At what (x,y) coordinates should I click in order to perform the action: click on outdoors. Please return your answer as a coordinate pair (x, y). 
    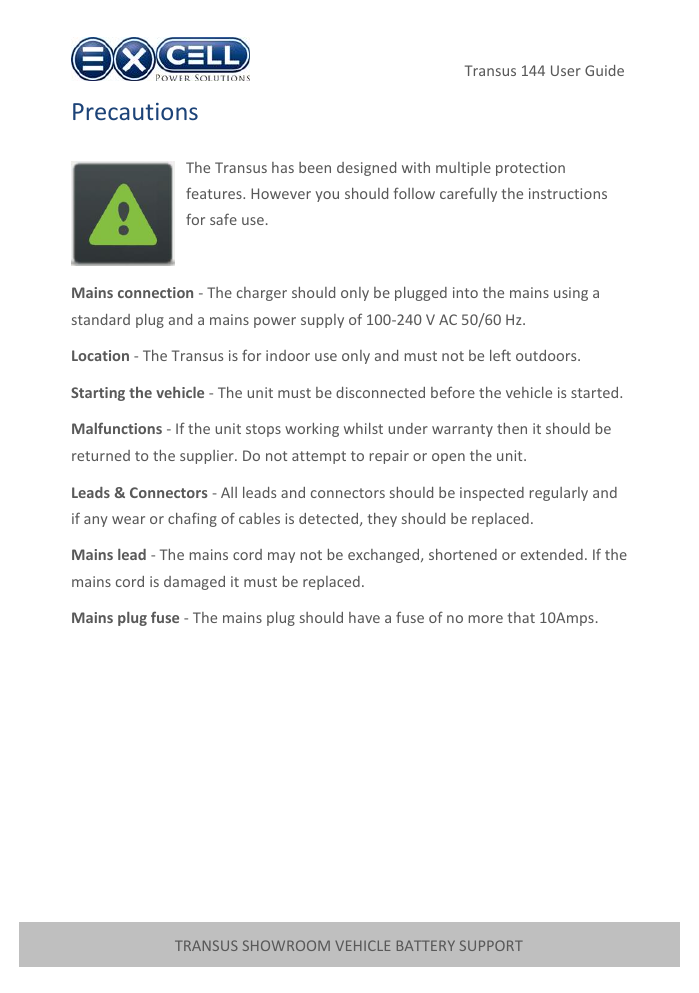
    Looking at the image, I should click on (547, 355).
